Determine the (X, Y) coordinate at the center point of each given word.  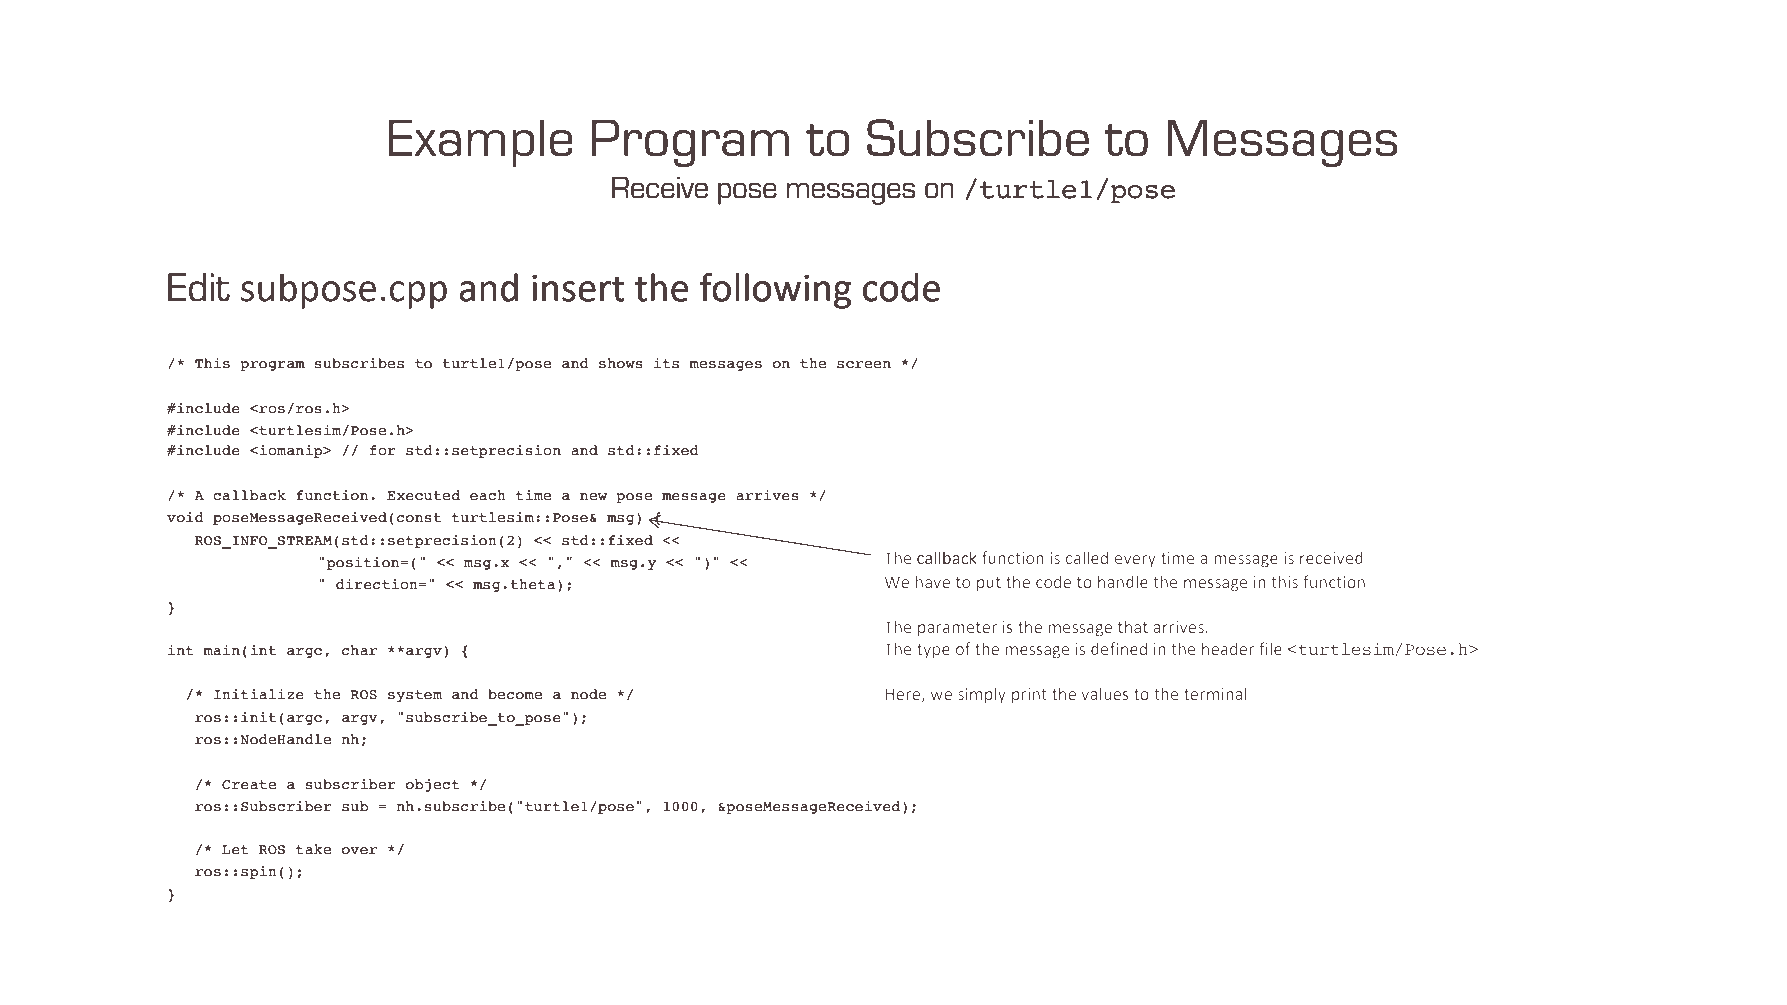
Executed (423, 495)
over (359, 851)
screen (864, 365)
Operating (255, 950)
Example (480, 143)
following (775, 291)
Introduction (1458, 950)
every (1135, 561)
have (933, 581)
